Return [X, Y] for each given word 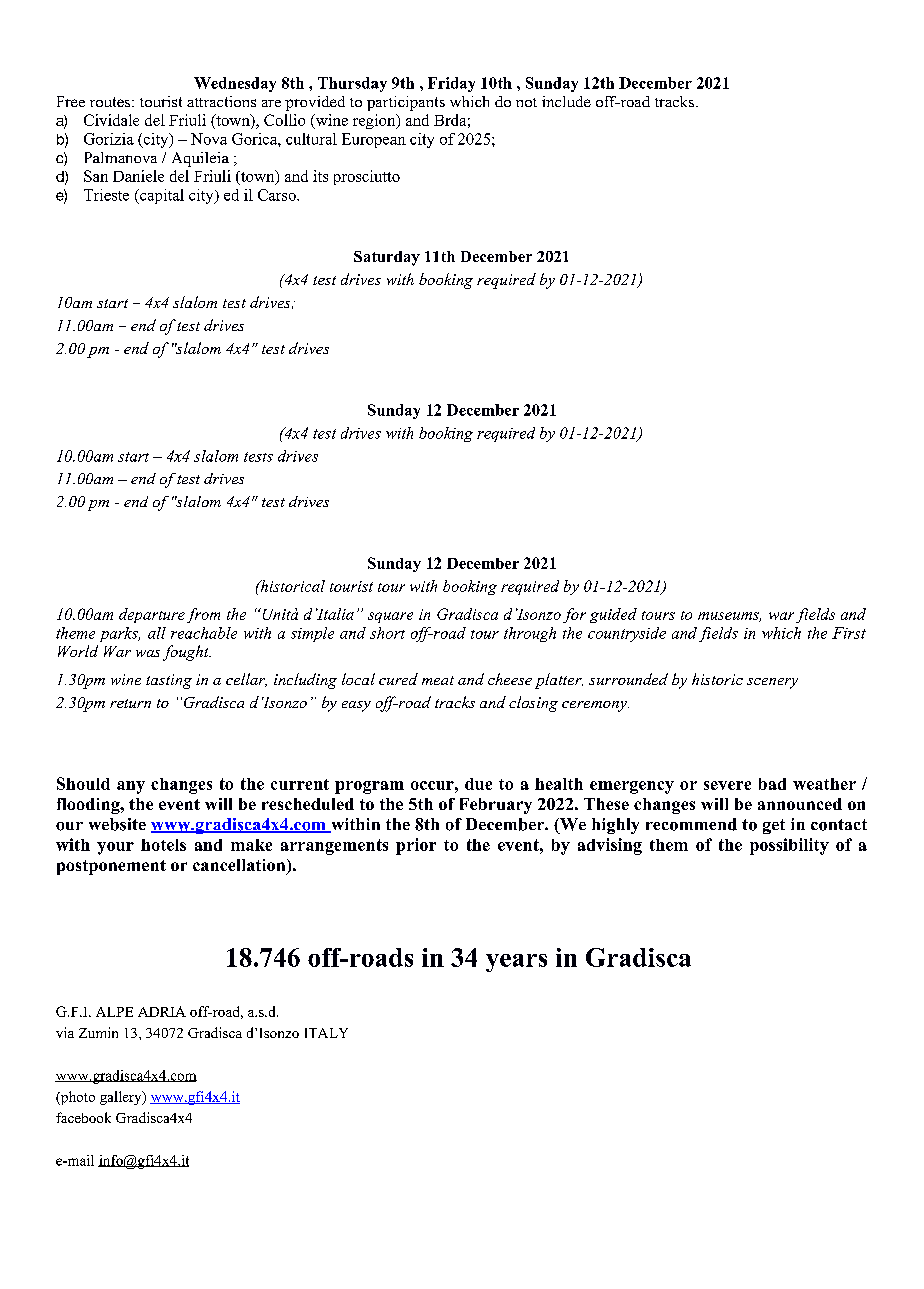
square [390, 617]
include [566, 101]
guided [613, 615]
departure [152, 615]
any [131, 787]
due [478, 784]
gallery [122, 1098]
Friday [451, 84]
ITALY [326, 1033]
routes [111, 102]
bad [772, 784]
